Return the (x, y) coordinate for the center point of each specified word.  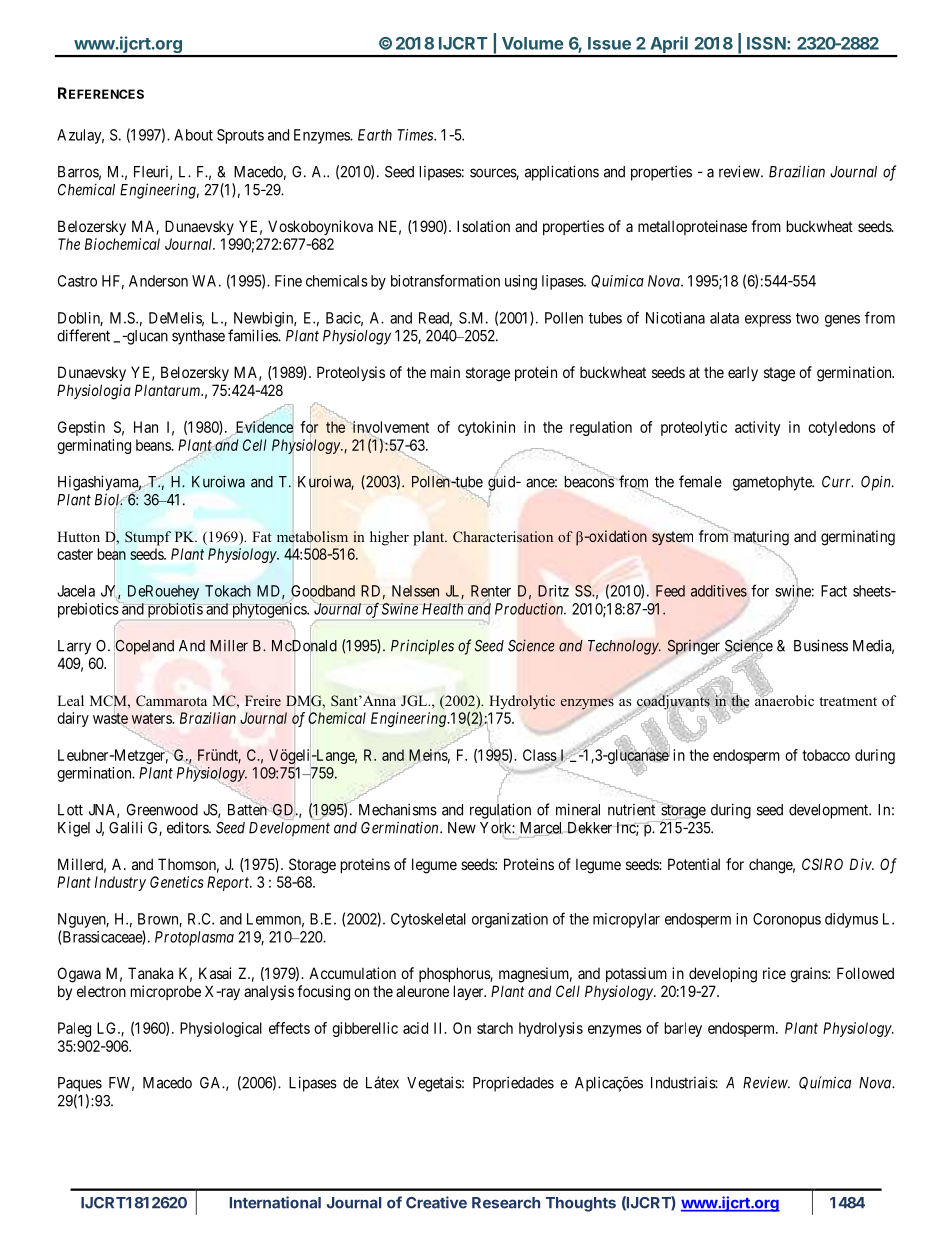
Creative (436, 1202)
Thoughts (581, 1204)
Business (821, 645)
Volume (533, 43)
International (275, 1202)
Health (442, 609)
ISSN (766, 43)
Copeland (145, 647)
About (193, 135)
